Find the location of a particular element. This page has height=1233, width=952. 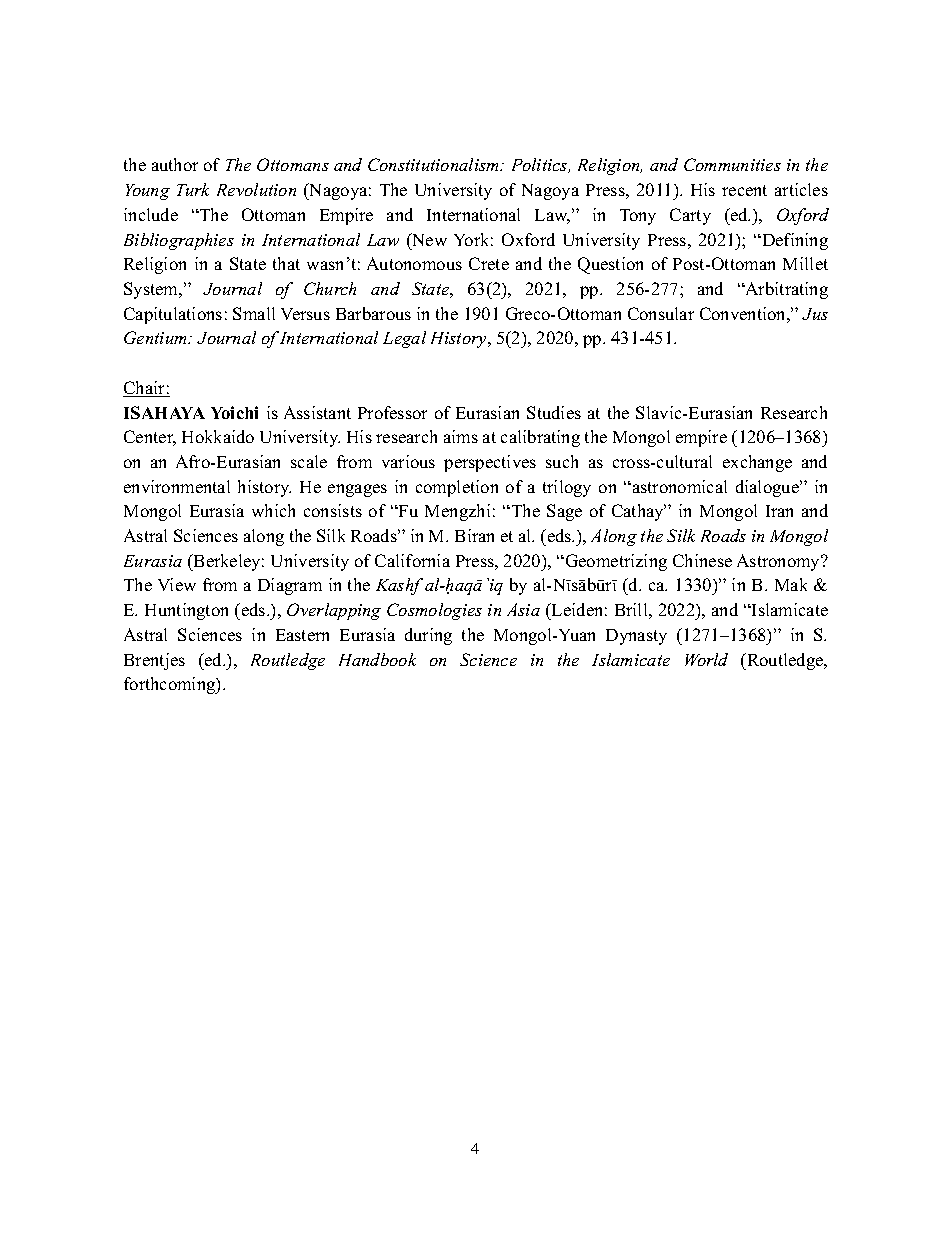

Consular is located at coordinates (661, 313).
